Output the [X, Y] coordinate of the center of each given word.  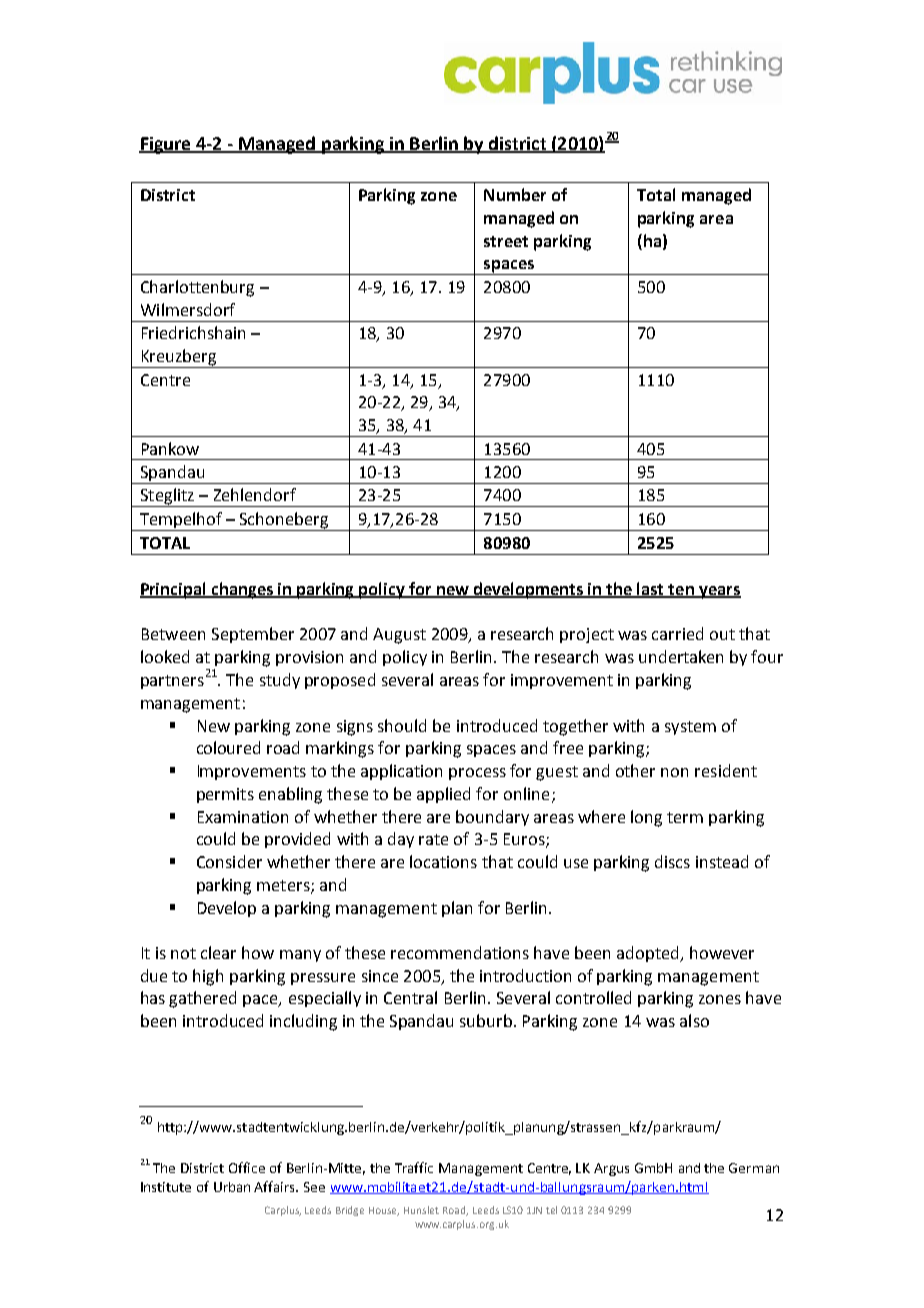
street [506, 241]
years [719, 592]
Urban [232, 1187]
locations [443, 861]
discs [672, 861]
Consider [229, 861]
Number [515, 194]
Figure [166, 145]
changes [242, 590]
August [399, 636]
